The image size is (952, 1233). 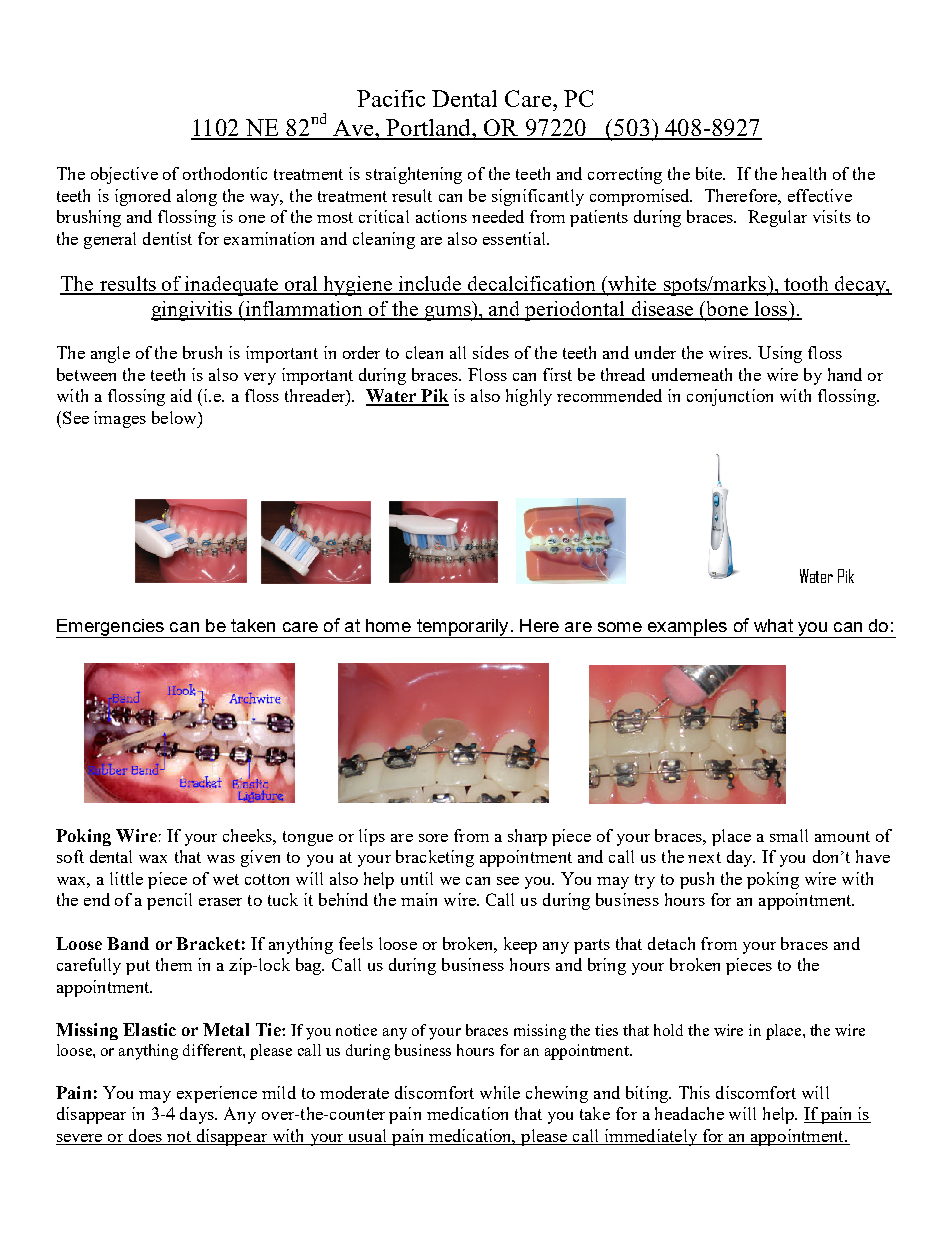 I want to click on temporarily, so click(x=462, y=628).
